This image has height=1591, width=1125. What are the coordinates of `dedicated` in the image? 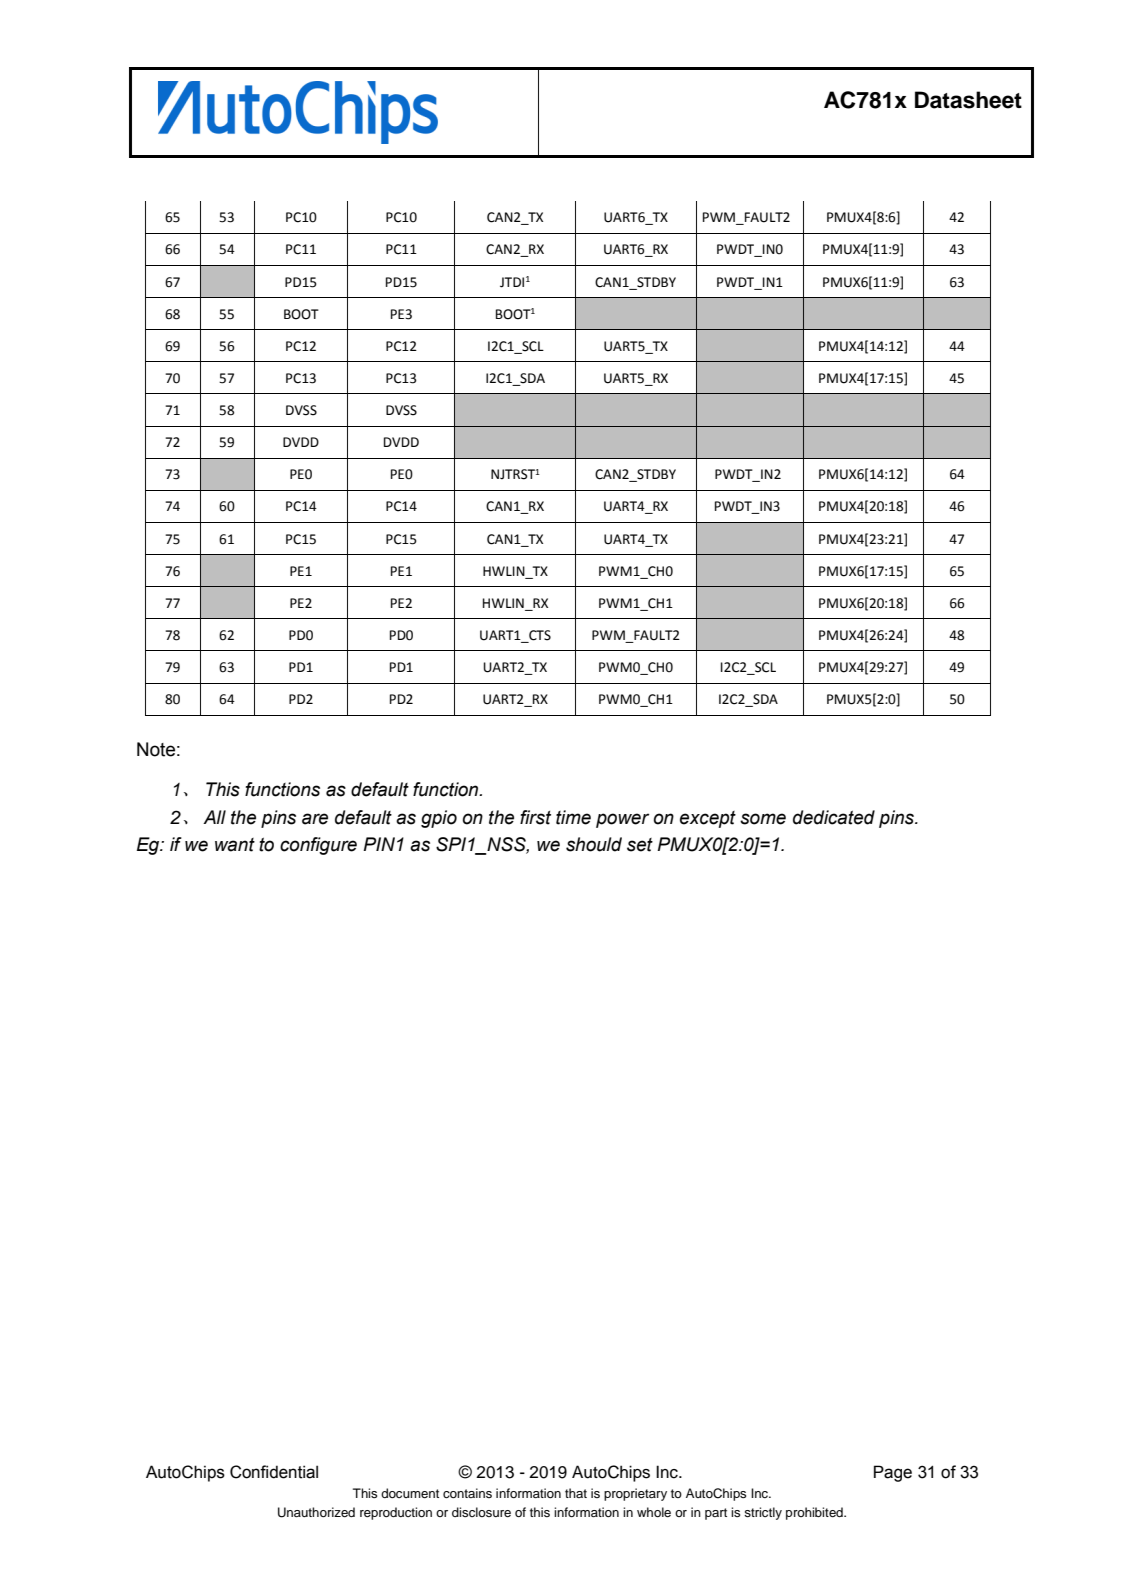 It's located at (834, 817).
